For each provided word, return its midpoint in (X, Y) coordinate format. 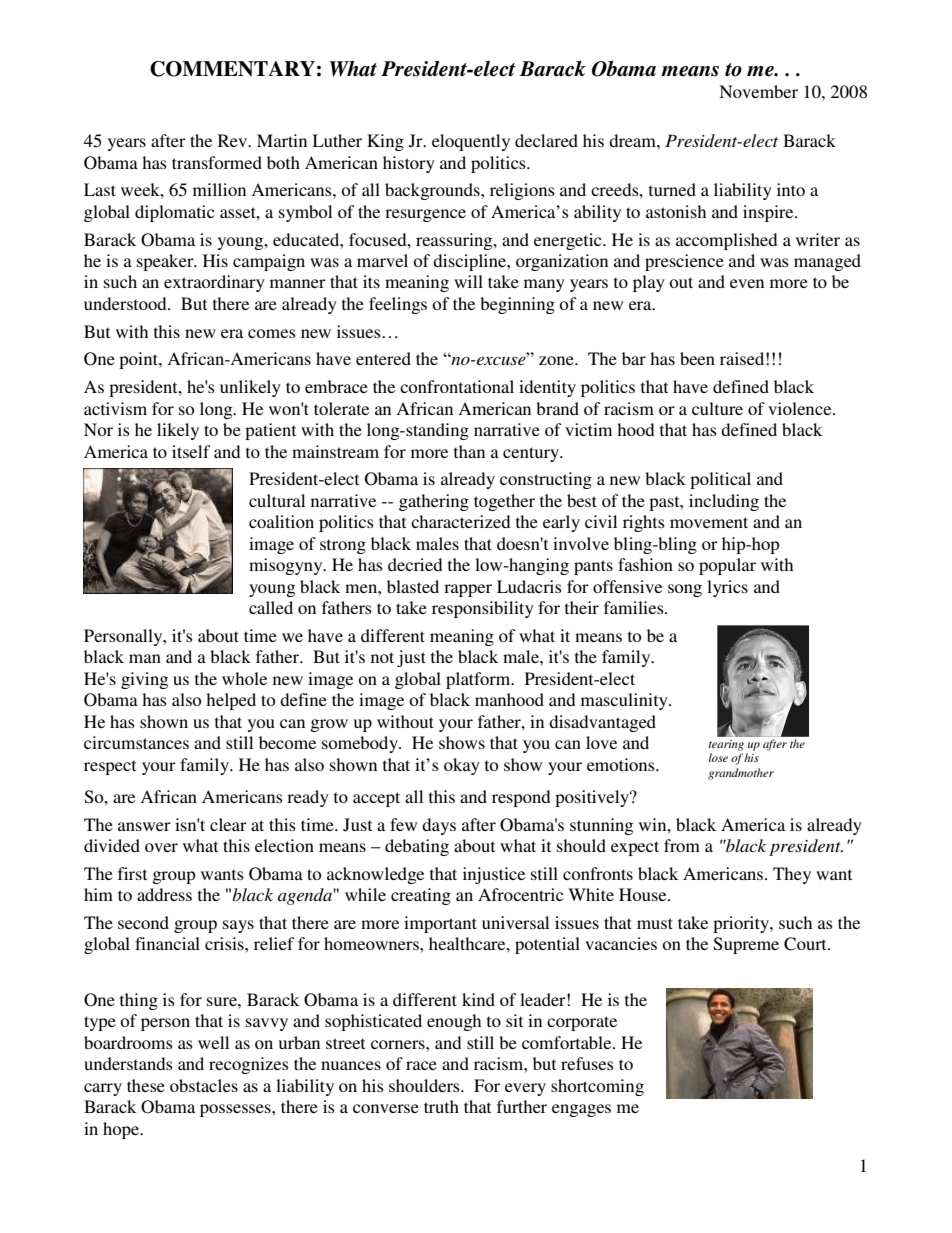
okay (462, 766)
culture (717, 408)
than (469, 451)
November (758, 91)
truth (441, 1106)
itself (191, 451)
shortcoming (597, 1087)
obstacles (204, 1085)
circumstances (136, 742)
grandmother (741, 774)
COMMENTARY (232, 69)
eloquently (471, 142)
